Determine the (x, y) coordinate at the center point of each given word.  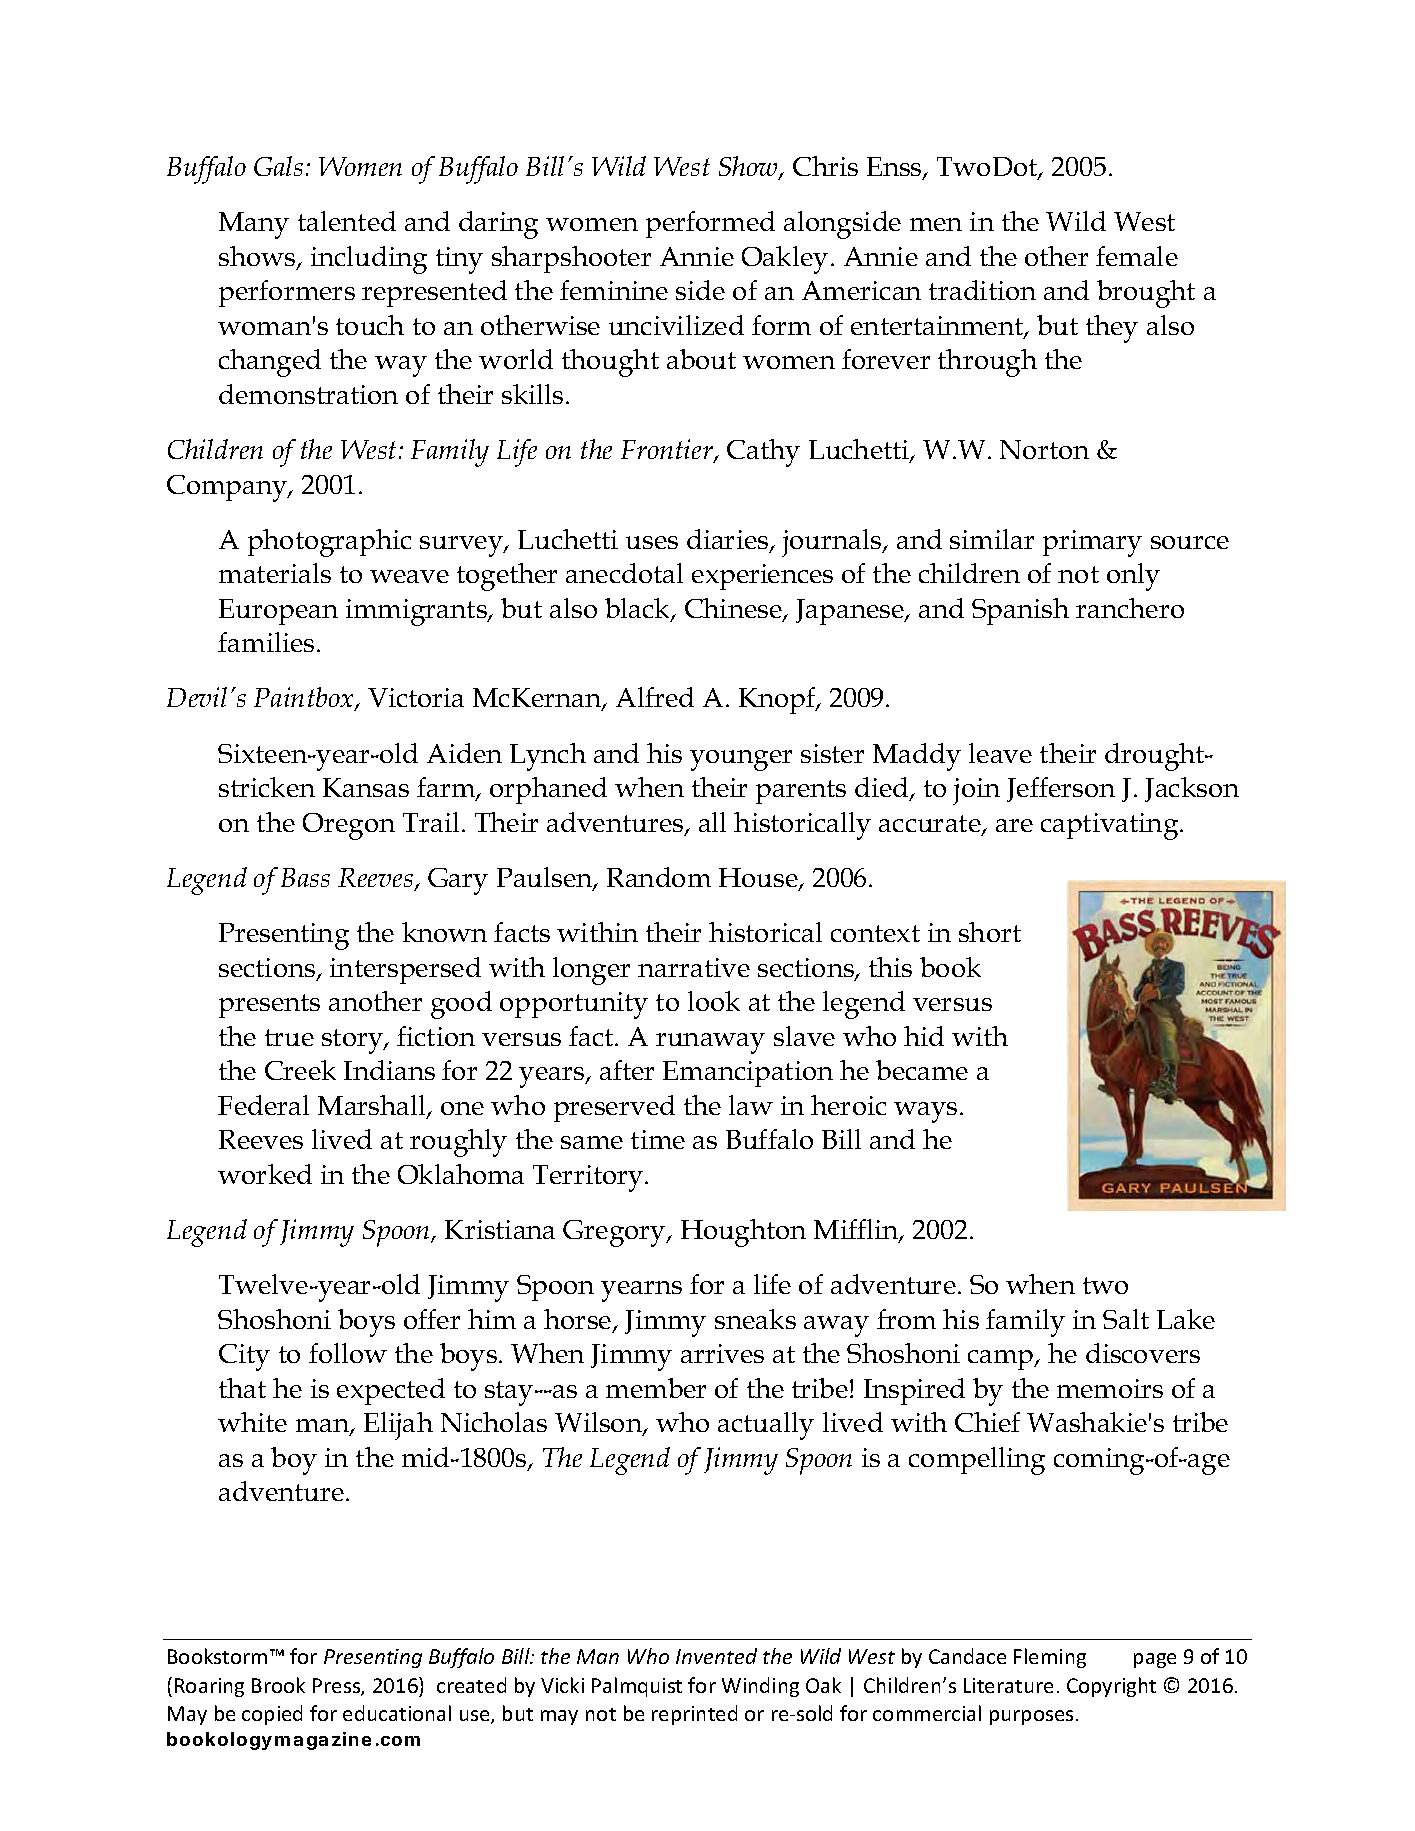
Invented (716, 1656)
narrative (694, 967)
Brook (278, 1685)
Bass (305, 877)
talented (347, 221)
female (1137, 256)
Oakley (785, 260)
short (990, 932)
